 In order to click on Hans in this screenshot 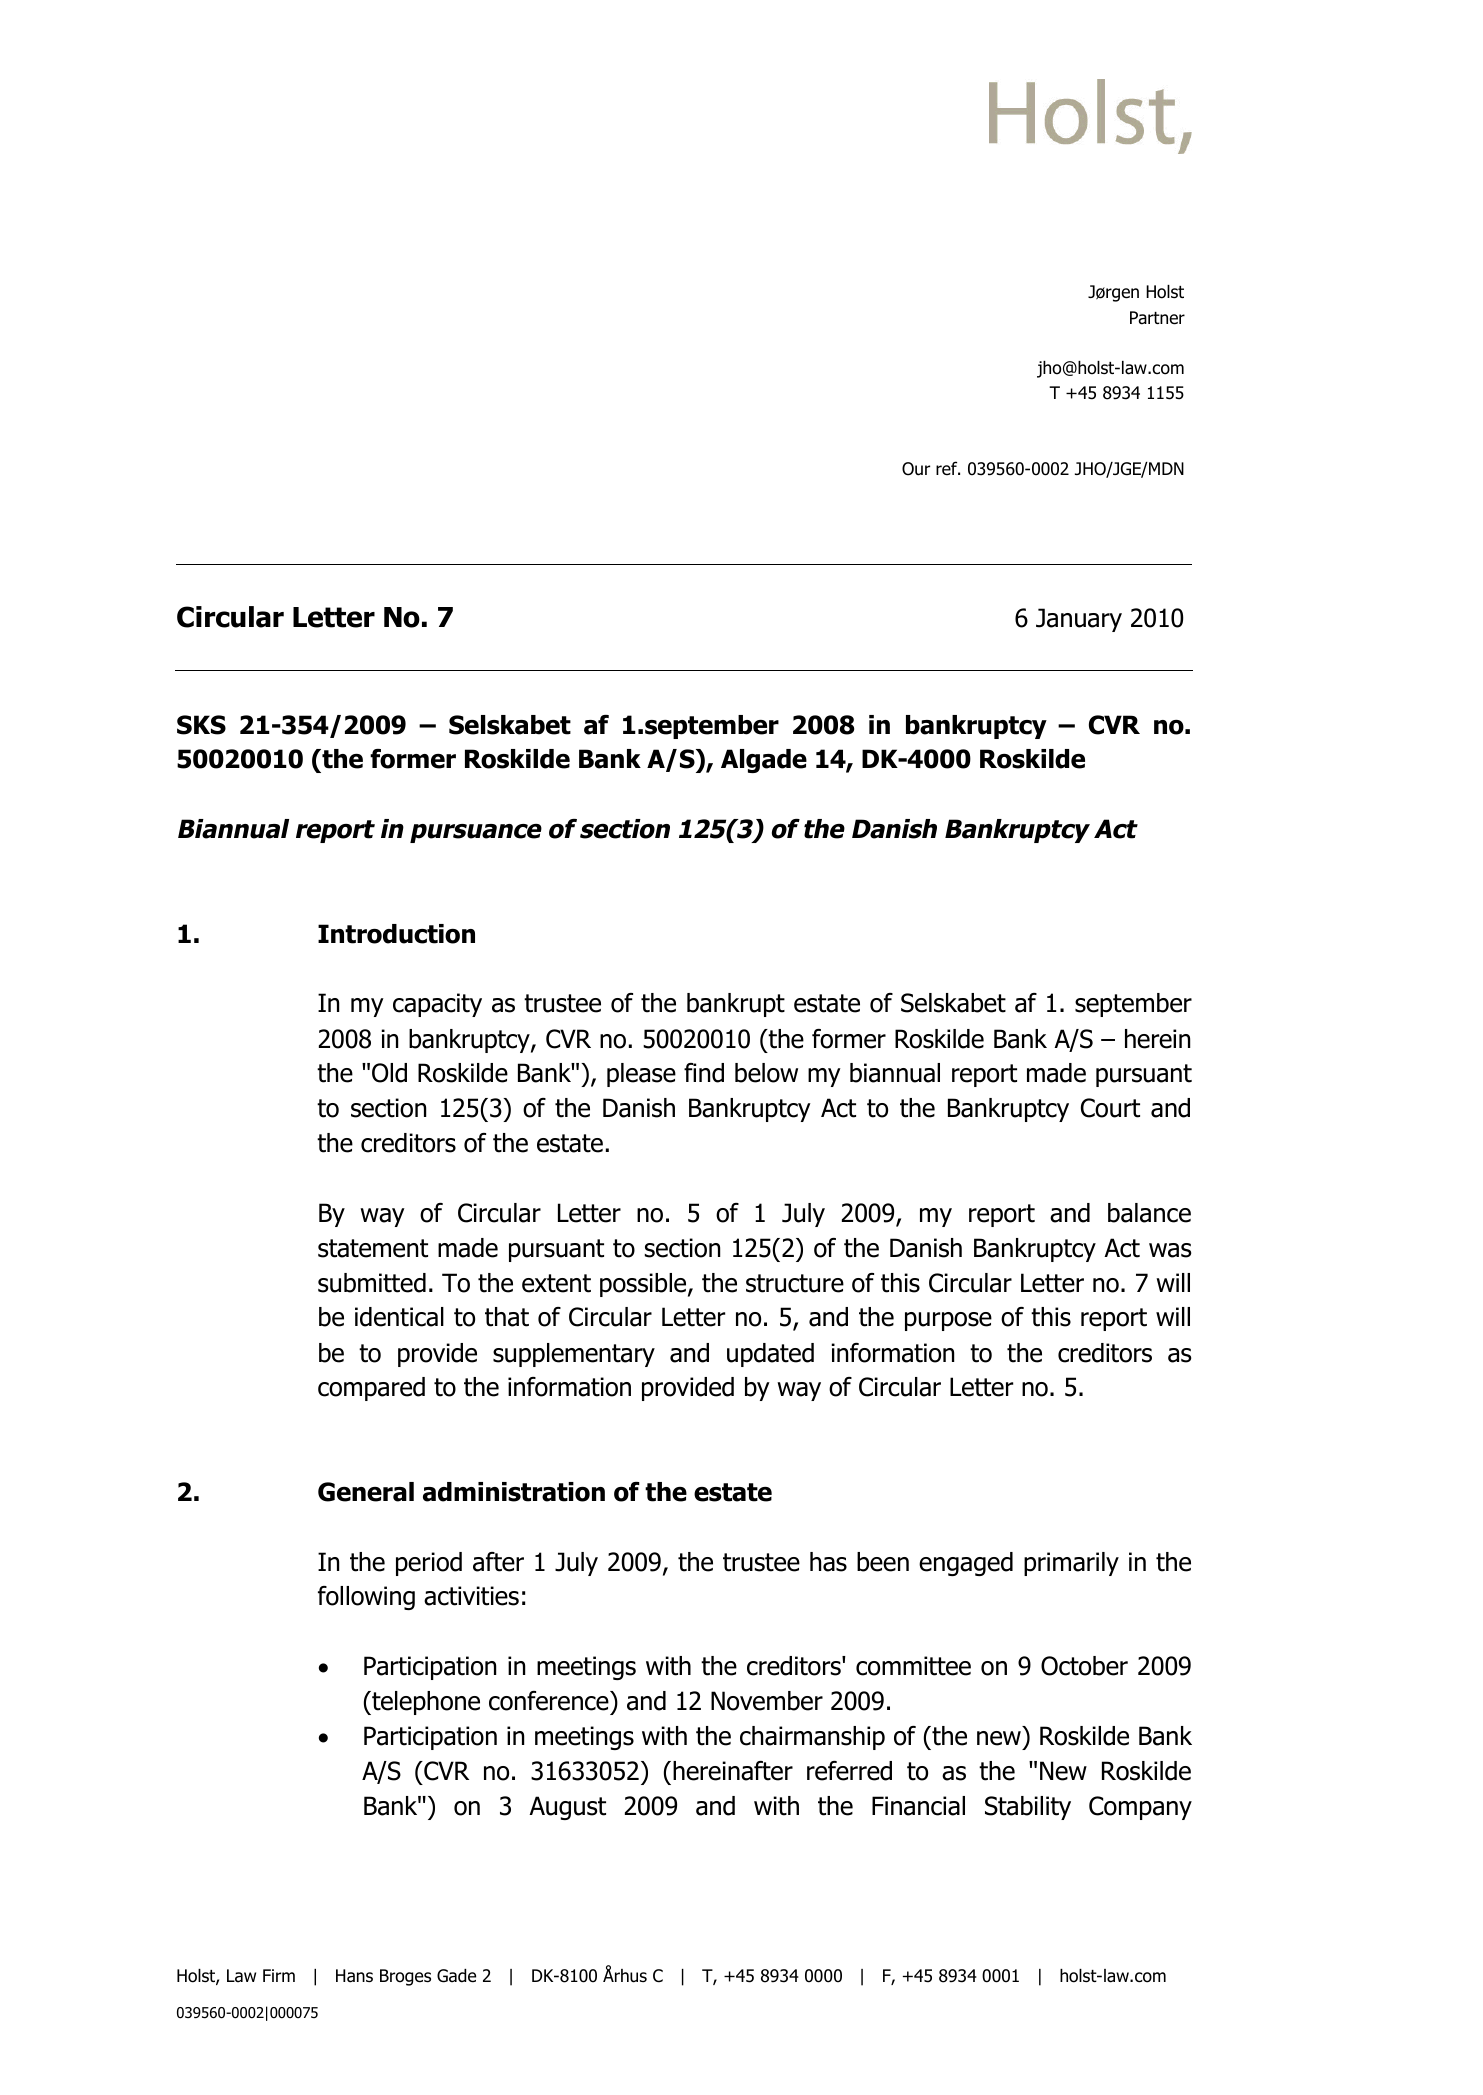, I will do `click(354, 1976)`.
